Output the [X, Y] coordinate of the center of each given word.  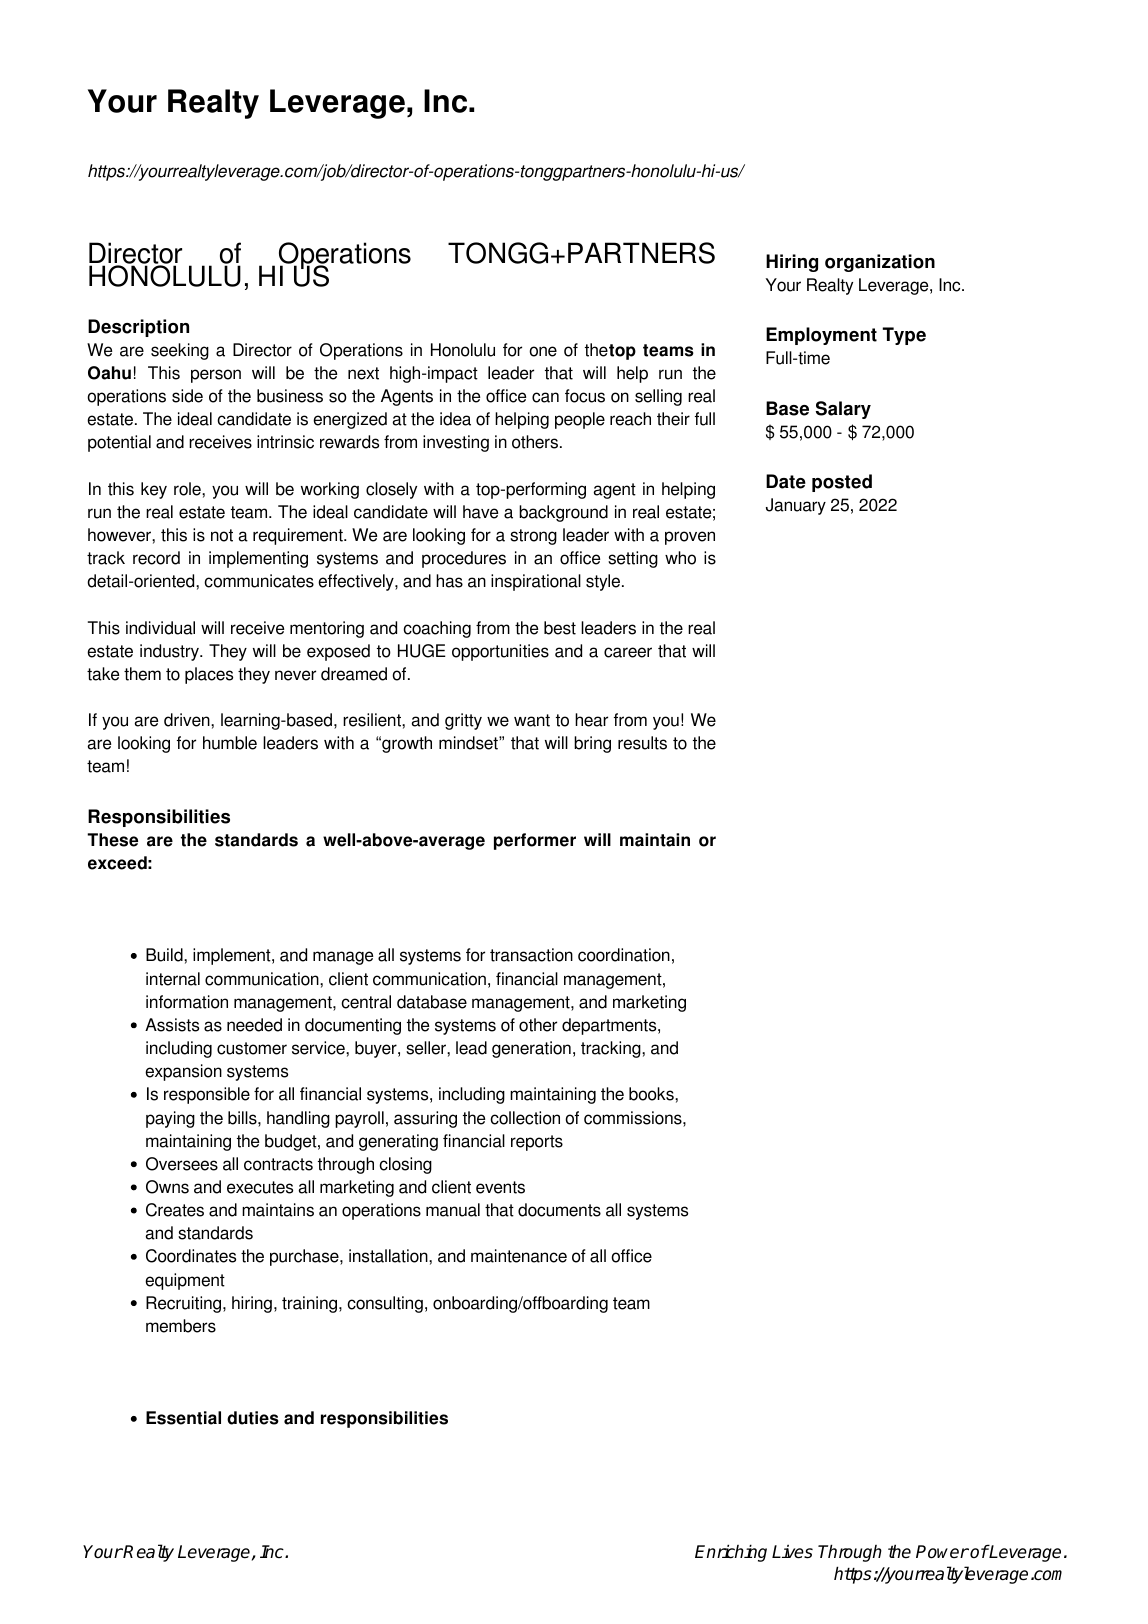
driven [188, 720]
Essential [183, 1418]
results [642, 743]
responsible [207, 1095]
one [543, 351]
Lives [792, 1551]
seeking [180, 351]
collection [525, 1118]
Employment [821, 336]
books [652, 1094]
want [532, 720]
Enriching [731, 1553]
